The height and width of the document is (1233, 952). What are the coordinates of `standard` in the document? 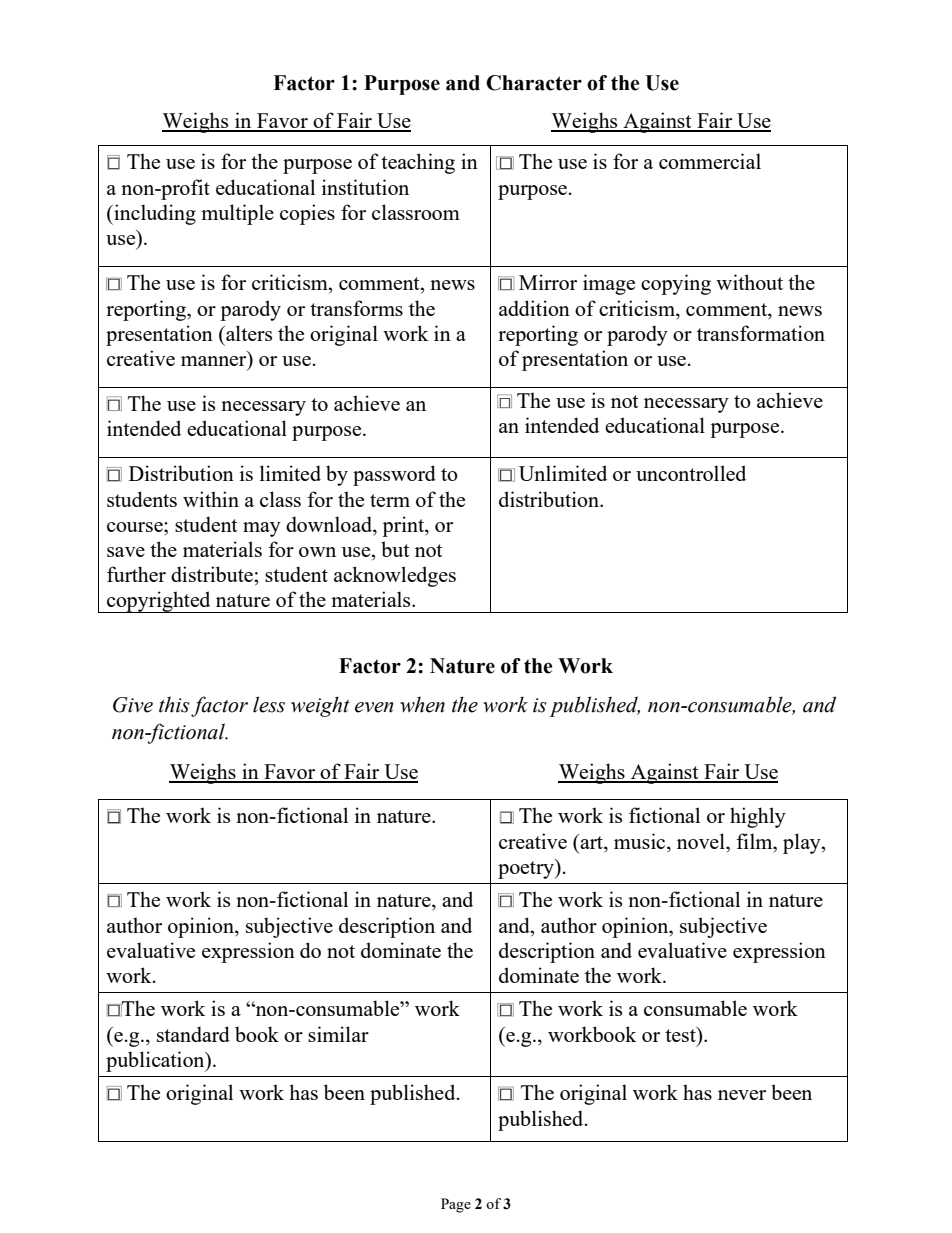 It's located at (193, 1034).
